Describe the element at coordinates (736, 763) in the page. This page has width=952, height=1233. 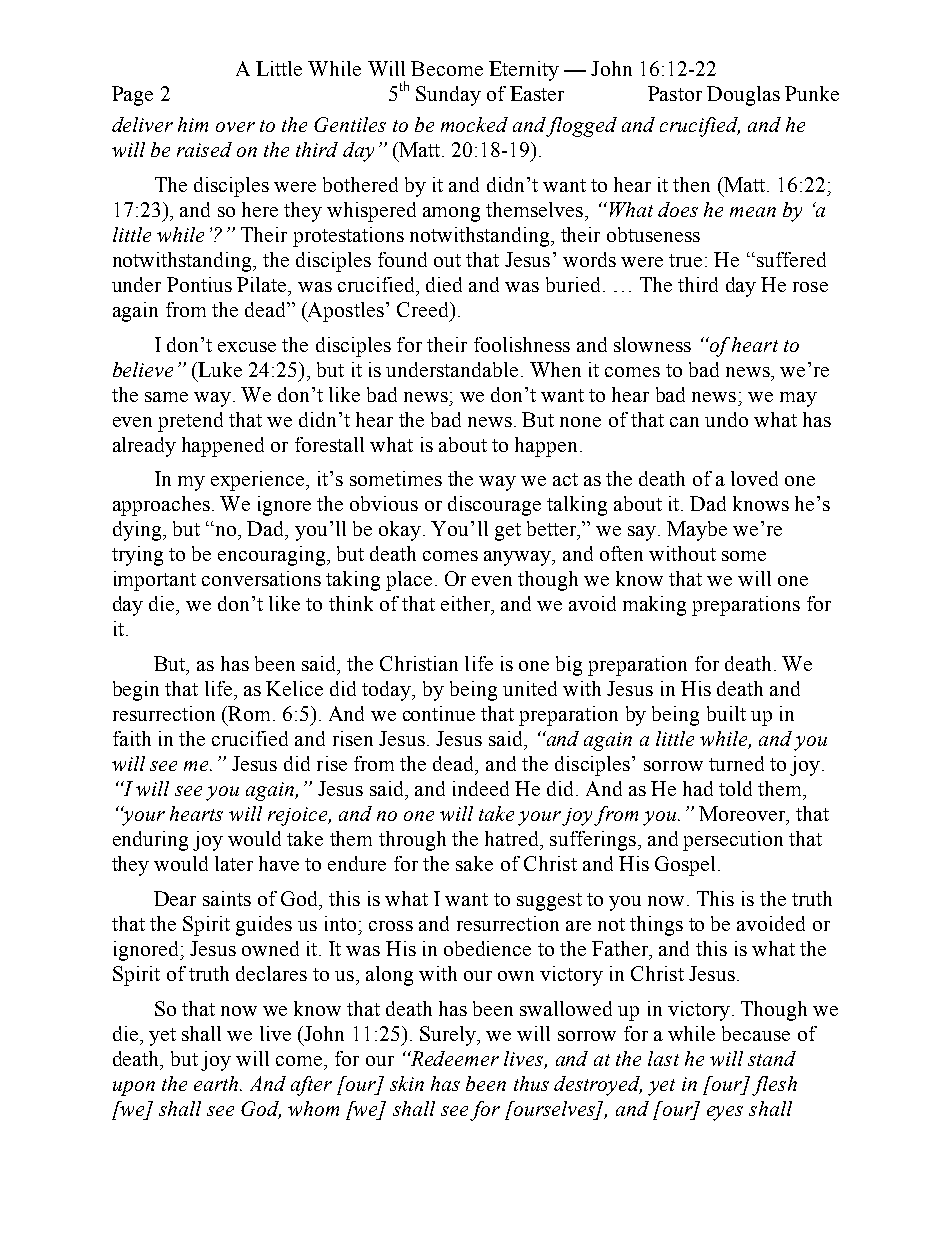
I see `turned` at that location.
